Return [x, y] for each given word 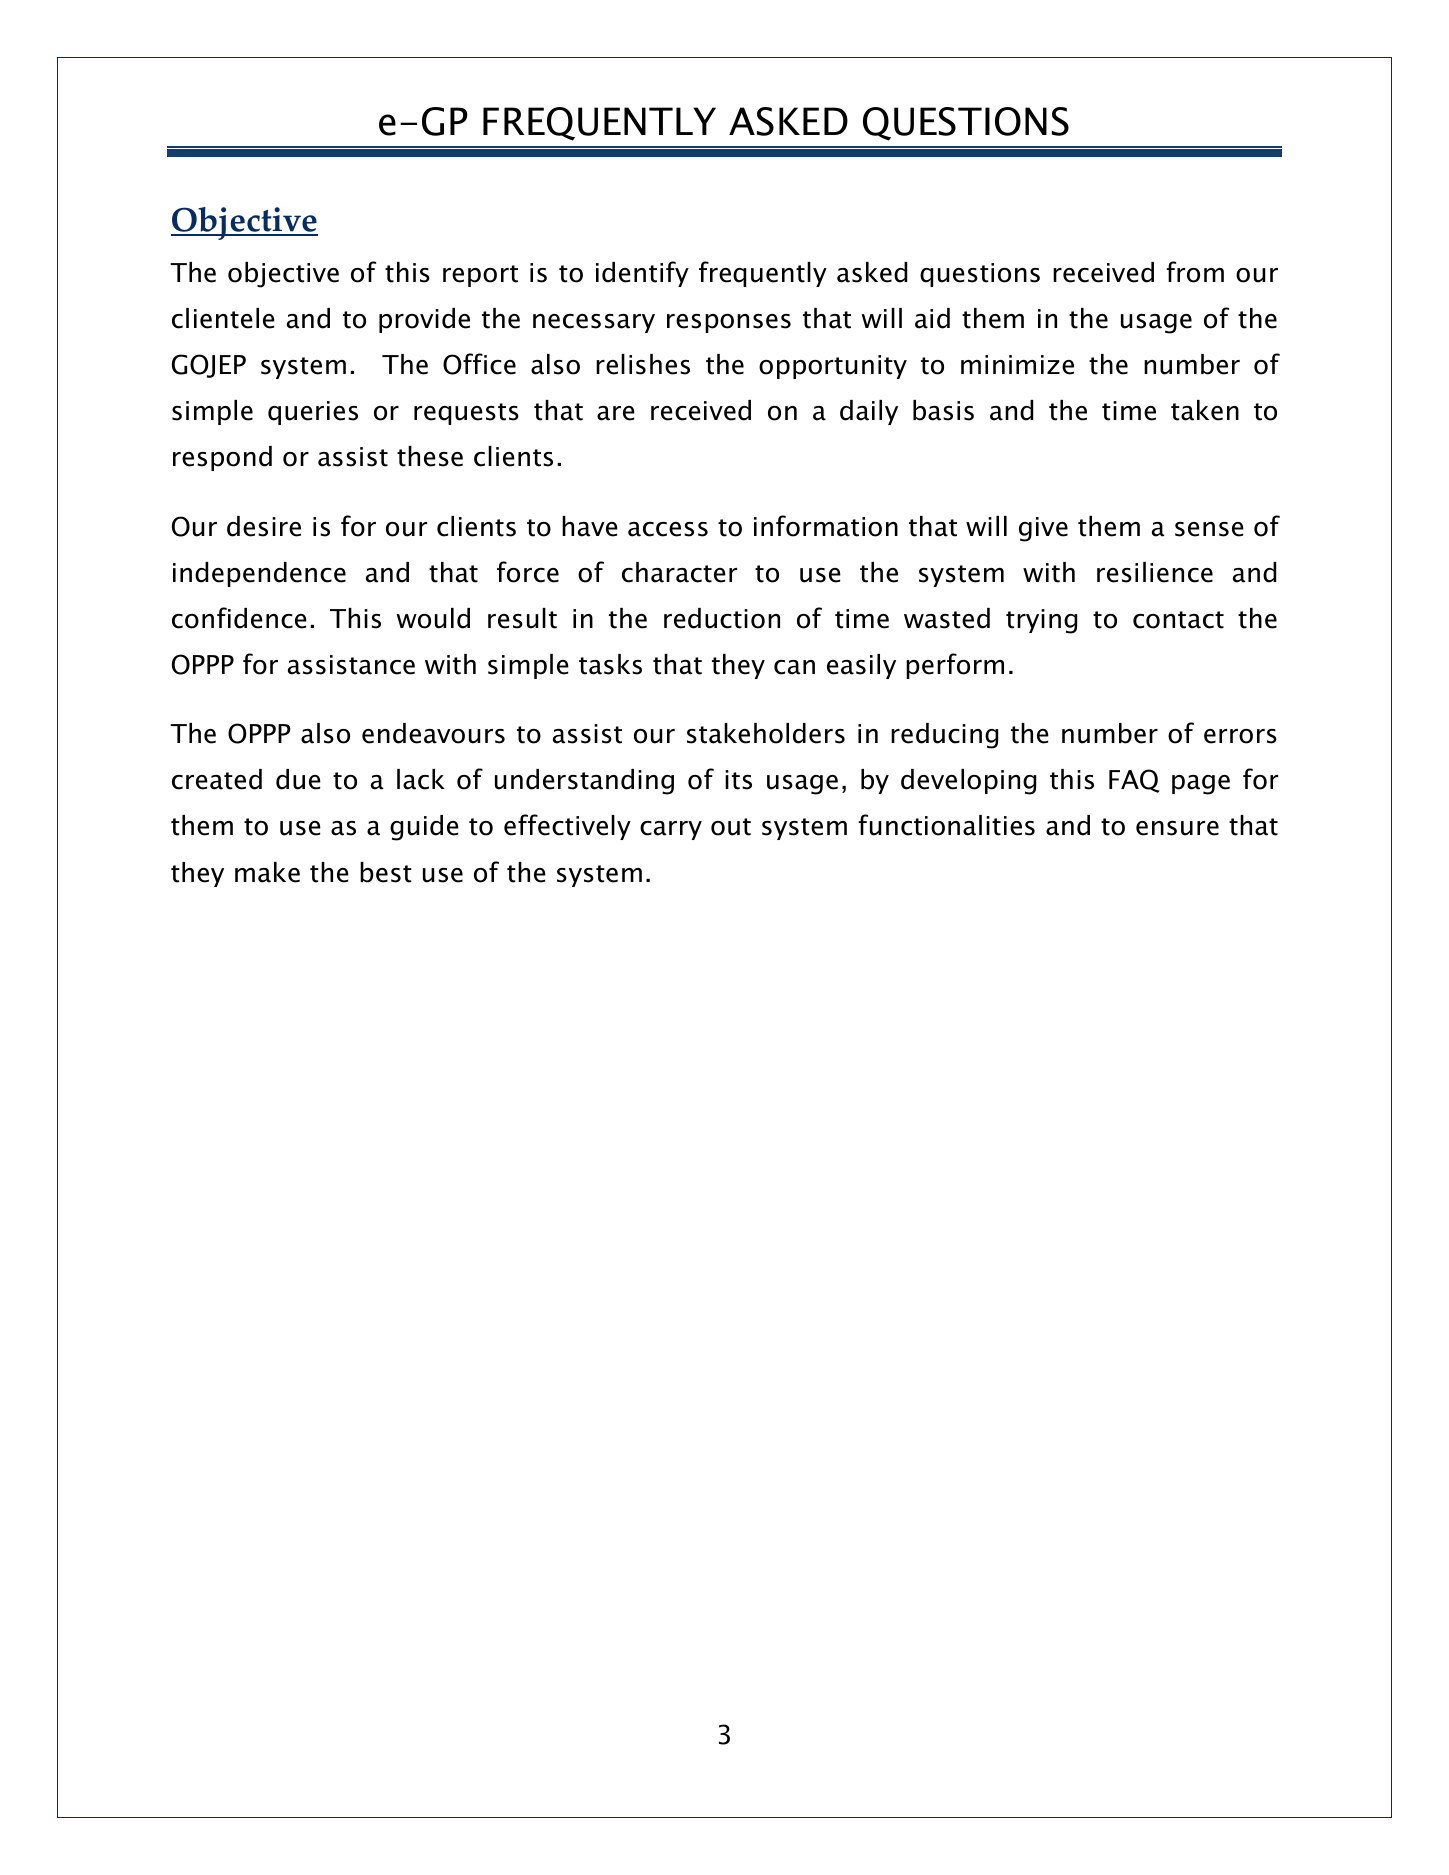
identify [642, 274]
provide [424, 320]
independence [259, 574]
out [731, 827]
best [386, 872]
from [1195, 272]
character [679, 572]
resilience [1155, 572]
